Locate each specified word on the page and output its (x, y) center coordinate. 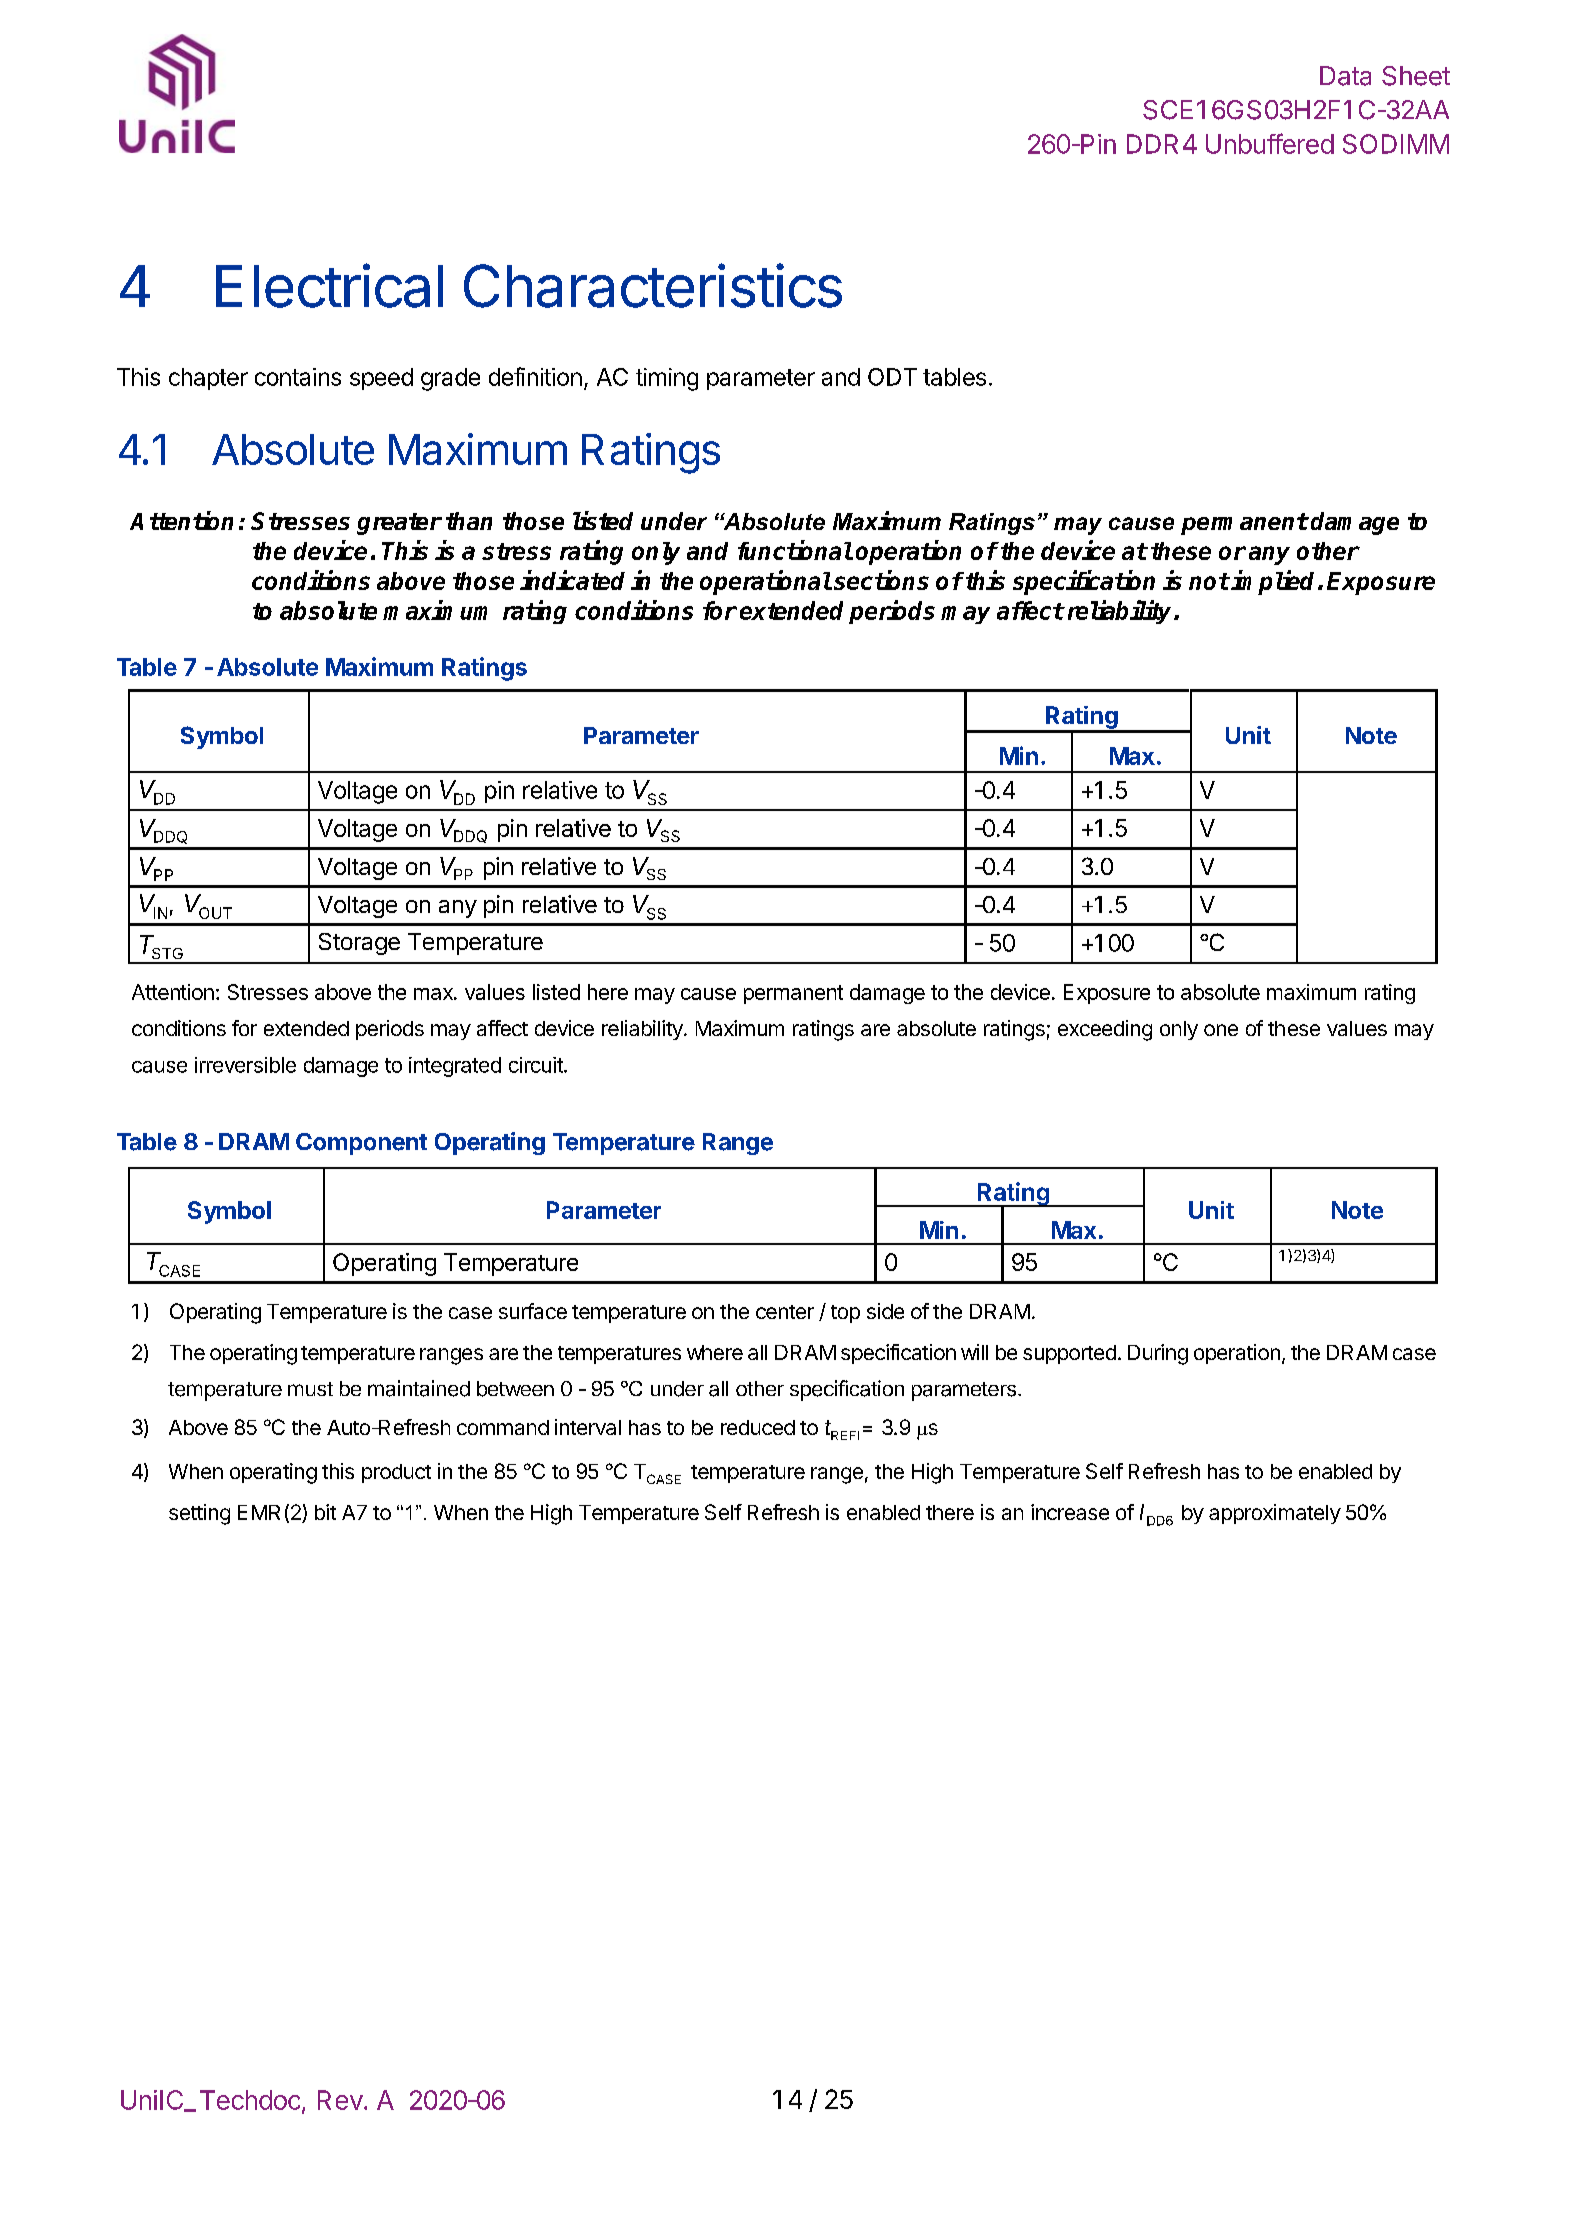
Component (361, 1144)
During (1158, 1354)
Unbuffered (1270, 143)
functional (795, 550)
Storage (359, 944)
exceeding (1105, 1030)
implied (1275, 582)
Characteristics (653, 285)
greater (399, 524)
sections (881, 580)
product (396, 1473)
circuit (537, 1065)
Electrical (329, 285)
